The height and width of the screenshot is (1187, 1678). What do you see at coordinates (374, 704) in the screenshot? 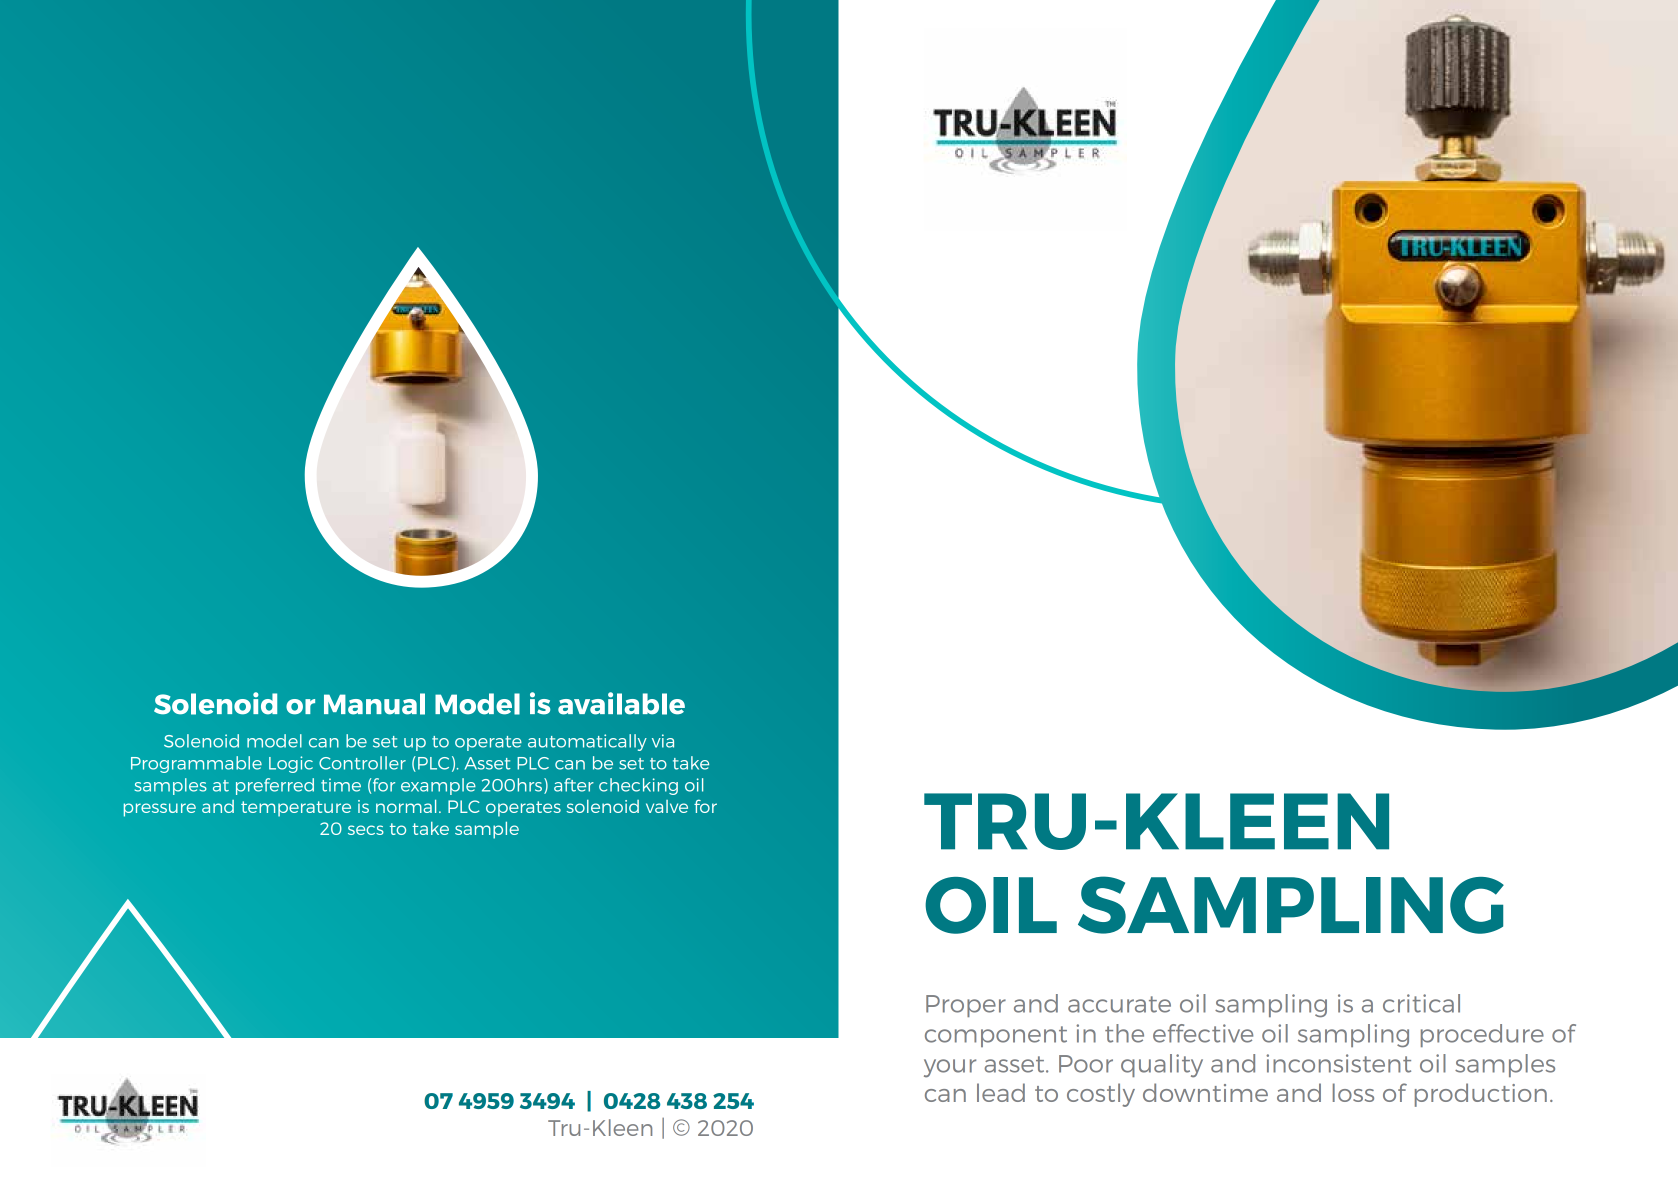
I see `Manual` at bounding box center [374, 704].
